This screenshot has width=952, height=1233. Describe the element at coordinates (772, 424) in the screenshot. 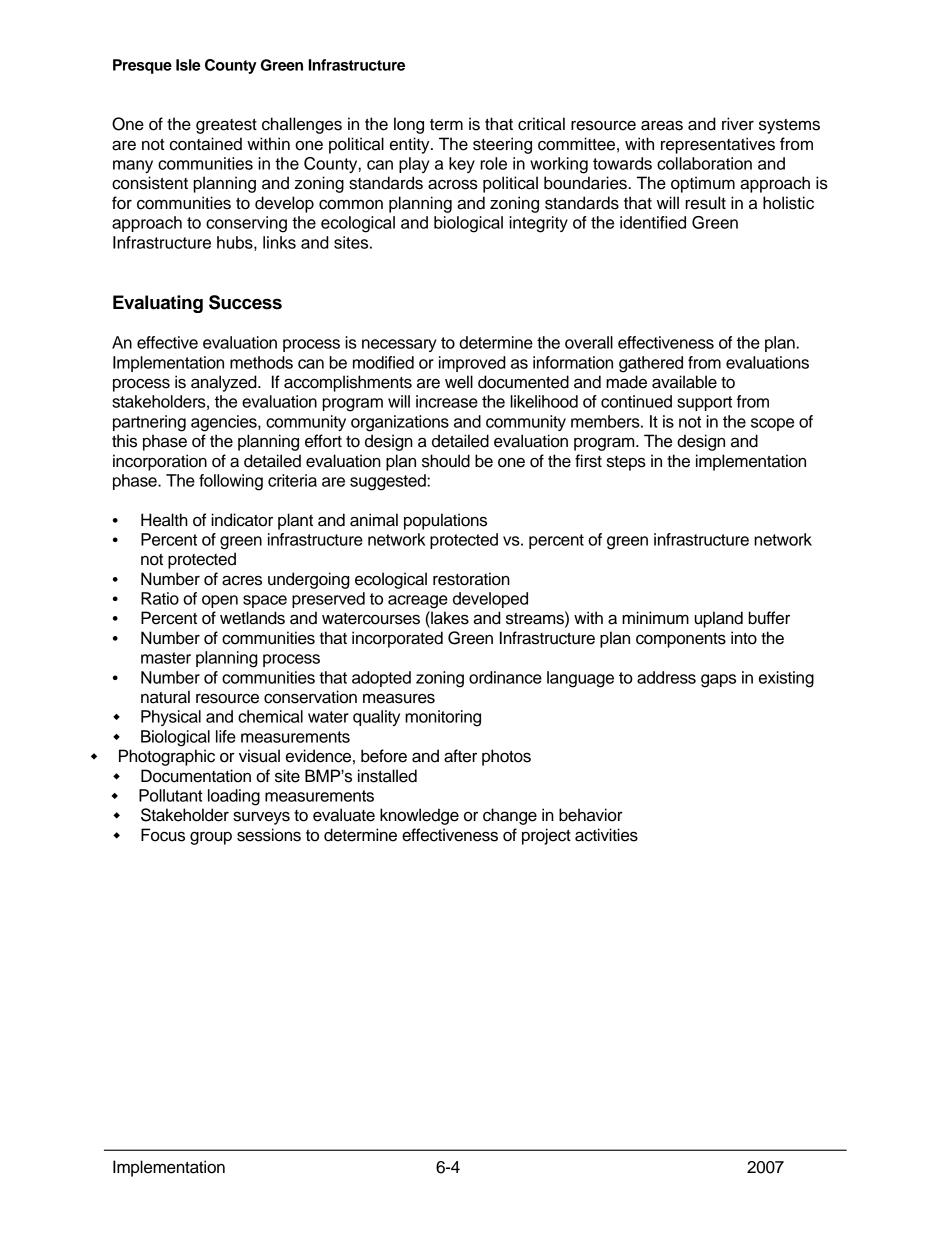

I see `scope` at that location.
